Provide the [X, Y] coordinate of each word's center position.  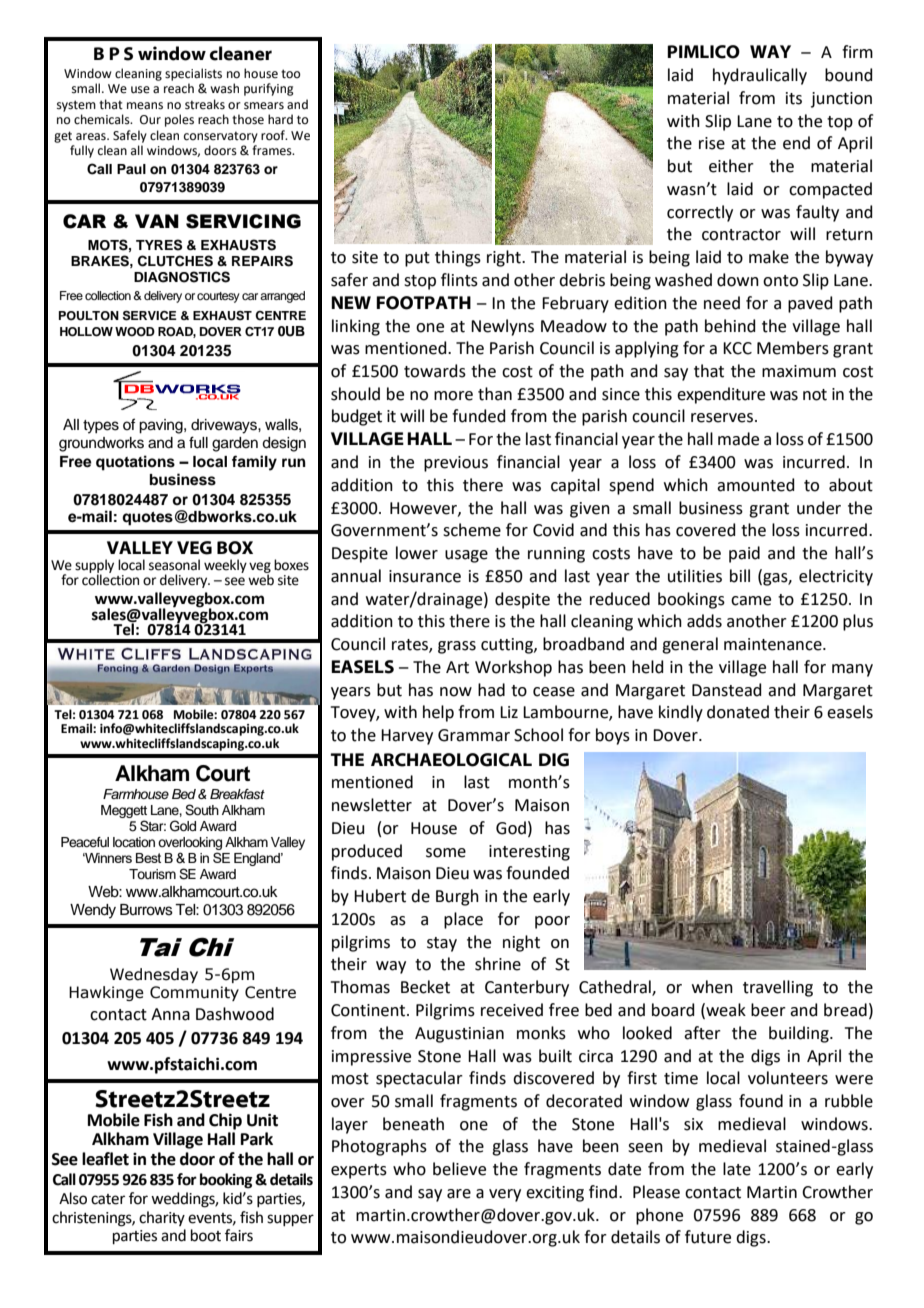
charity [162, 1218]
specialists [193, 74]
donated [738, 712]
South [202, 810]
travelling [778, 988]
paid [744, 554]
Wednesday [154, 975]
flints [459, 280]
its [794, 98]
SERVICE [150, 315]
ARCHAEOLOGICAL [451, 760]
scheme [472, 530]
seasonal [174, 565]
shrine [498, 964]
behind [730, 326]
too [290, 74]
